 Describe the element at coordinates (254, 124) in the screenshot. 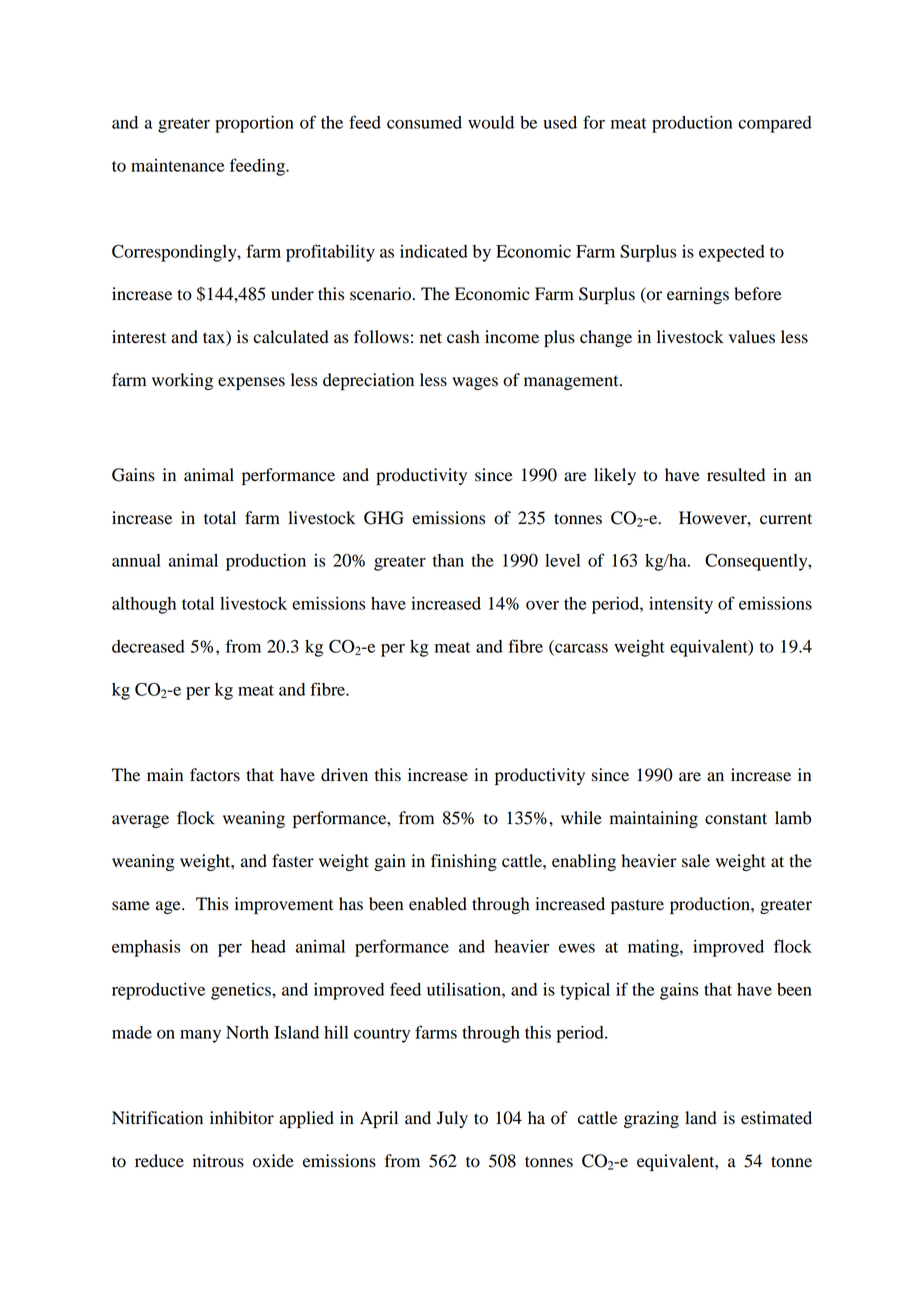

I see `proportion` at that location.
